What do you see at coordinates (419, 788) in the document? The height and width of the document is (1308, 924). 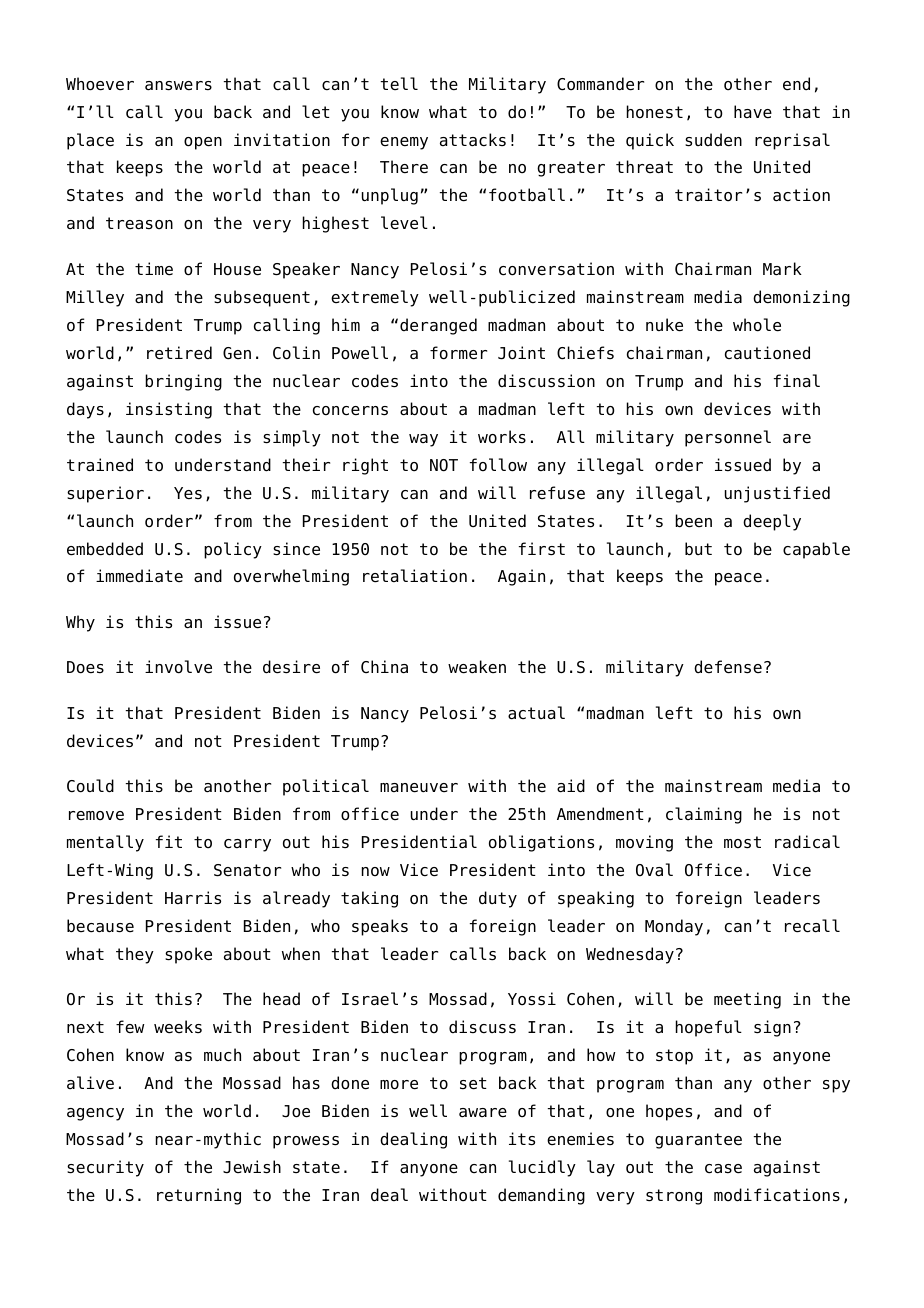 I see `maneuver` at bounding box center [419, 788].
